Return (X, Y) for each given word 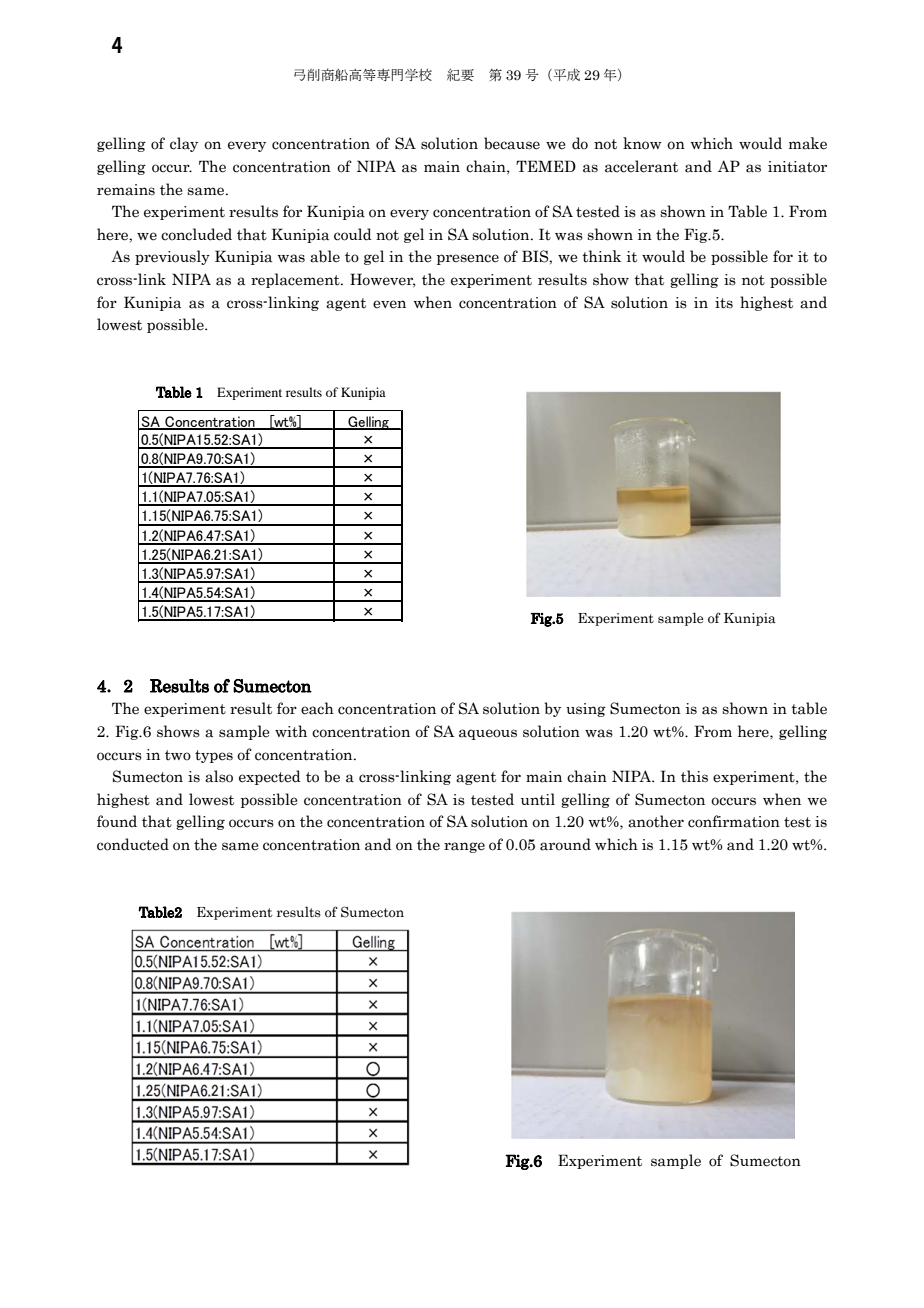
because (512, 143)
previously (172, 257)
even (389, 304)
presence (468, 259)
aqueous (488, 734)
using (586, 710)
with (291, 731)
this (694, 776)
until (538, 799)
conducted (133, 844)
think (601, 256)
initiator (797, 167)
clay (184, 144)
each (317, 708)
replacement (296, 280)
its (724, 303)
